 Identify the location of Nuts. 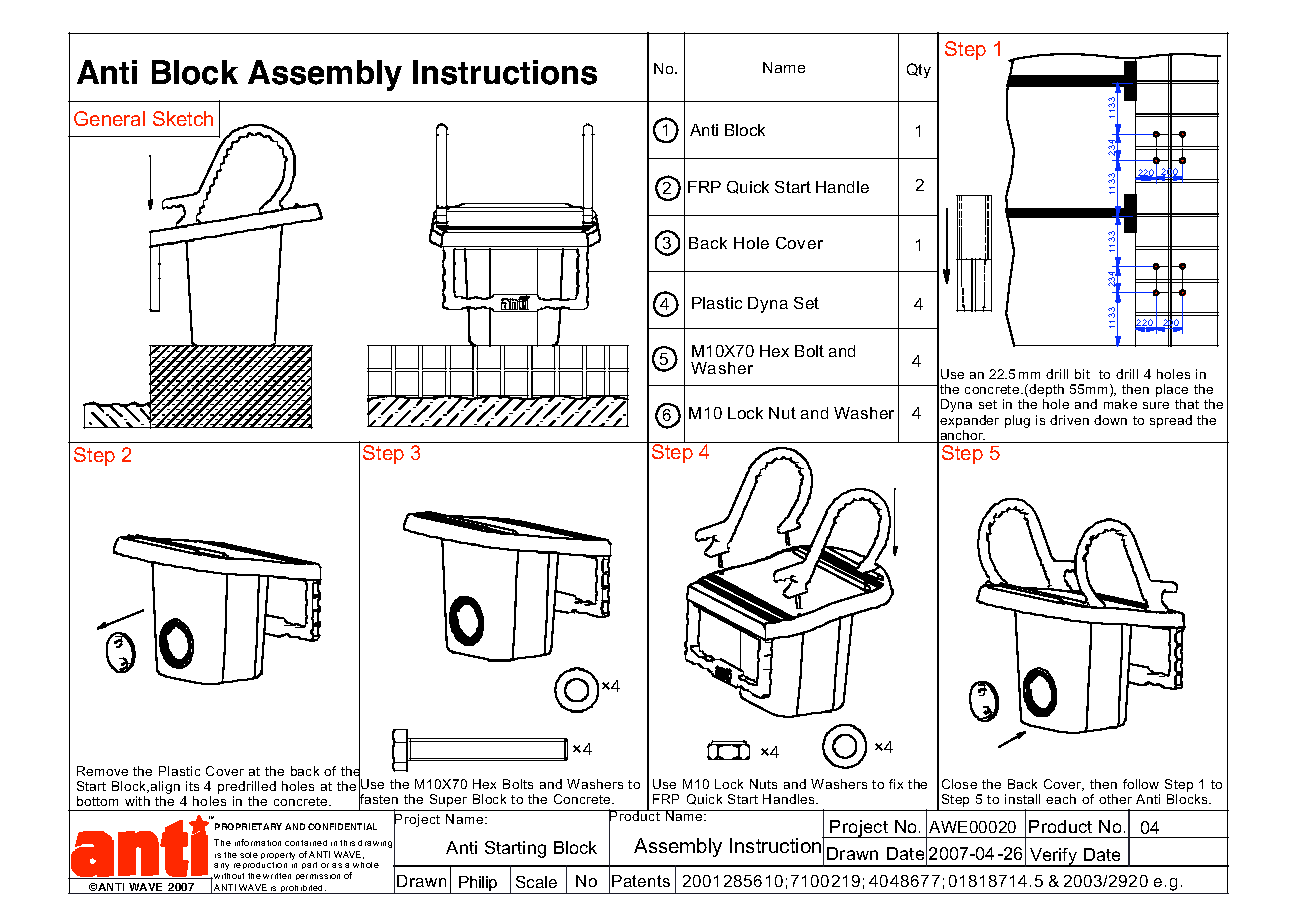
(763, 784).
